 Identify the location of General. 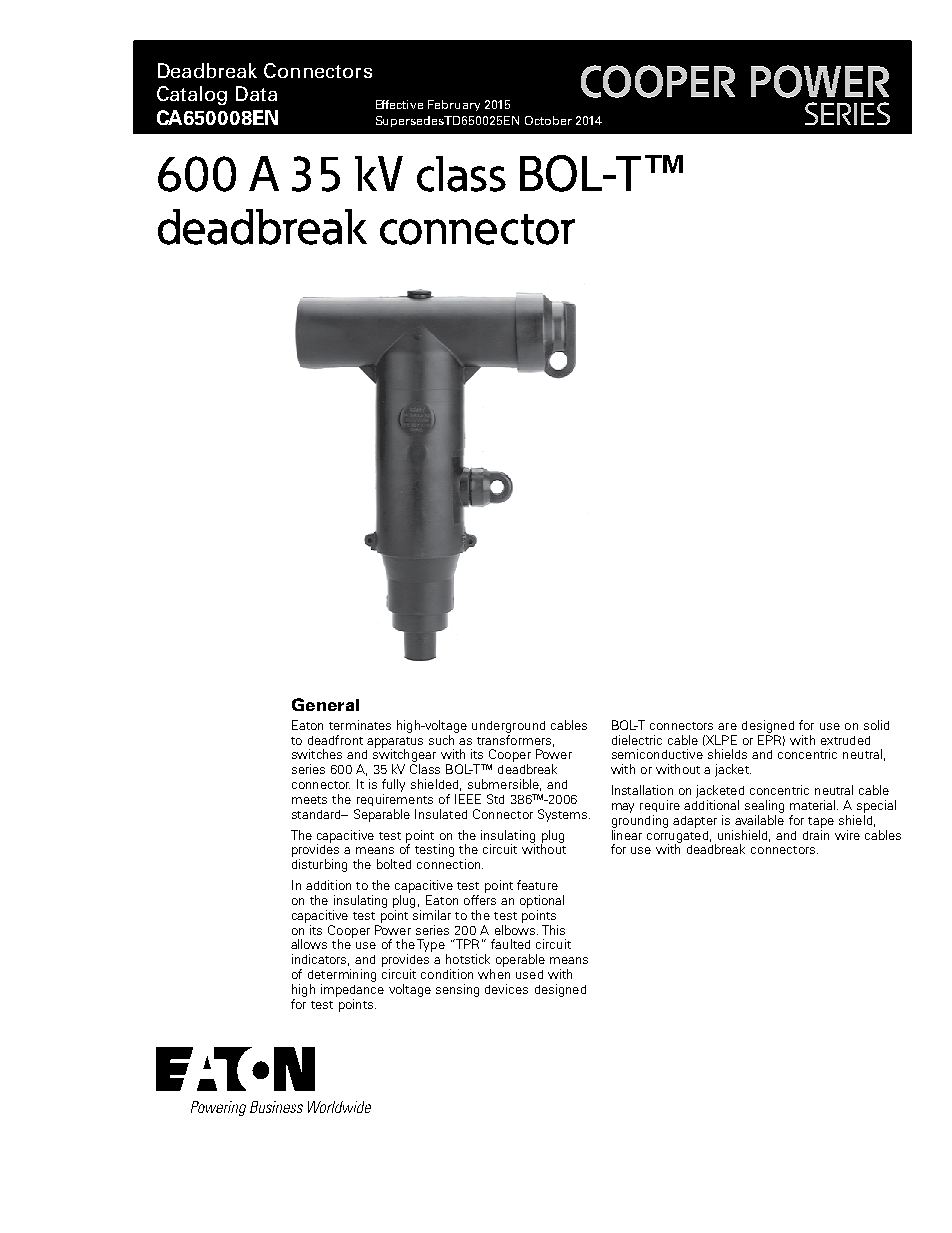
(325, 704).
